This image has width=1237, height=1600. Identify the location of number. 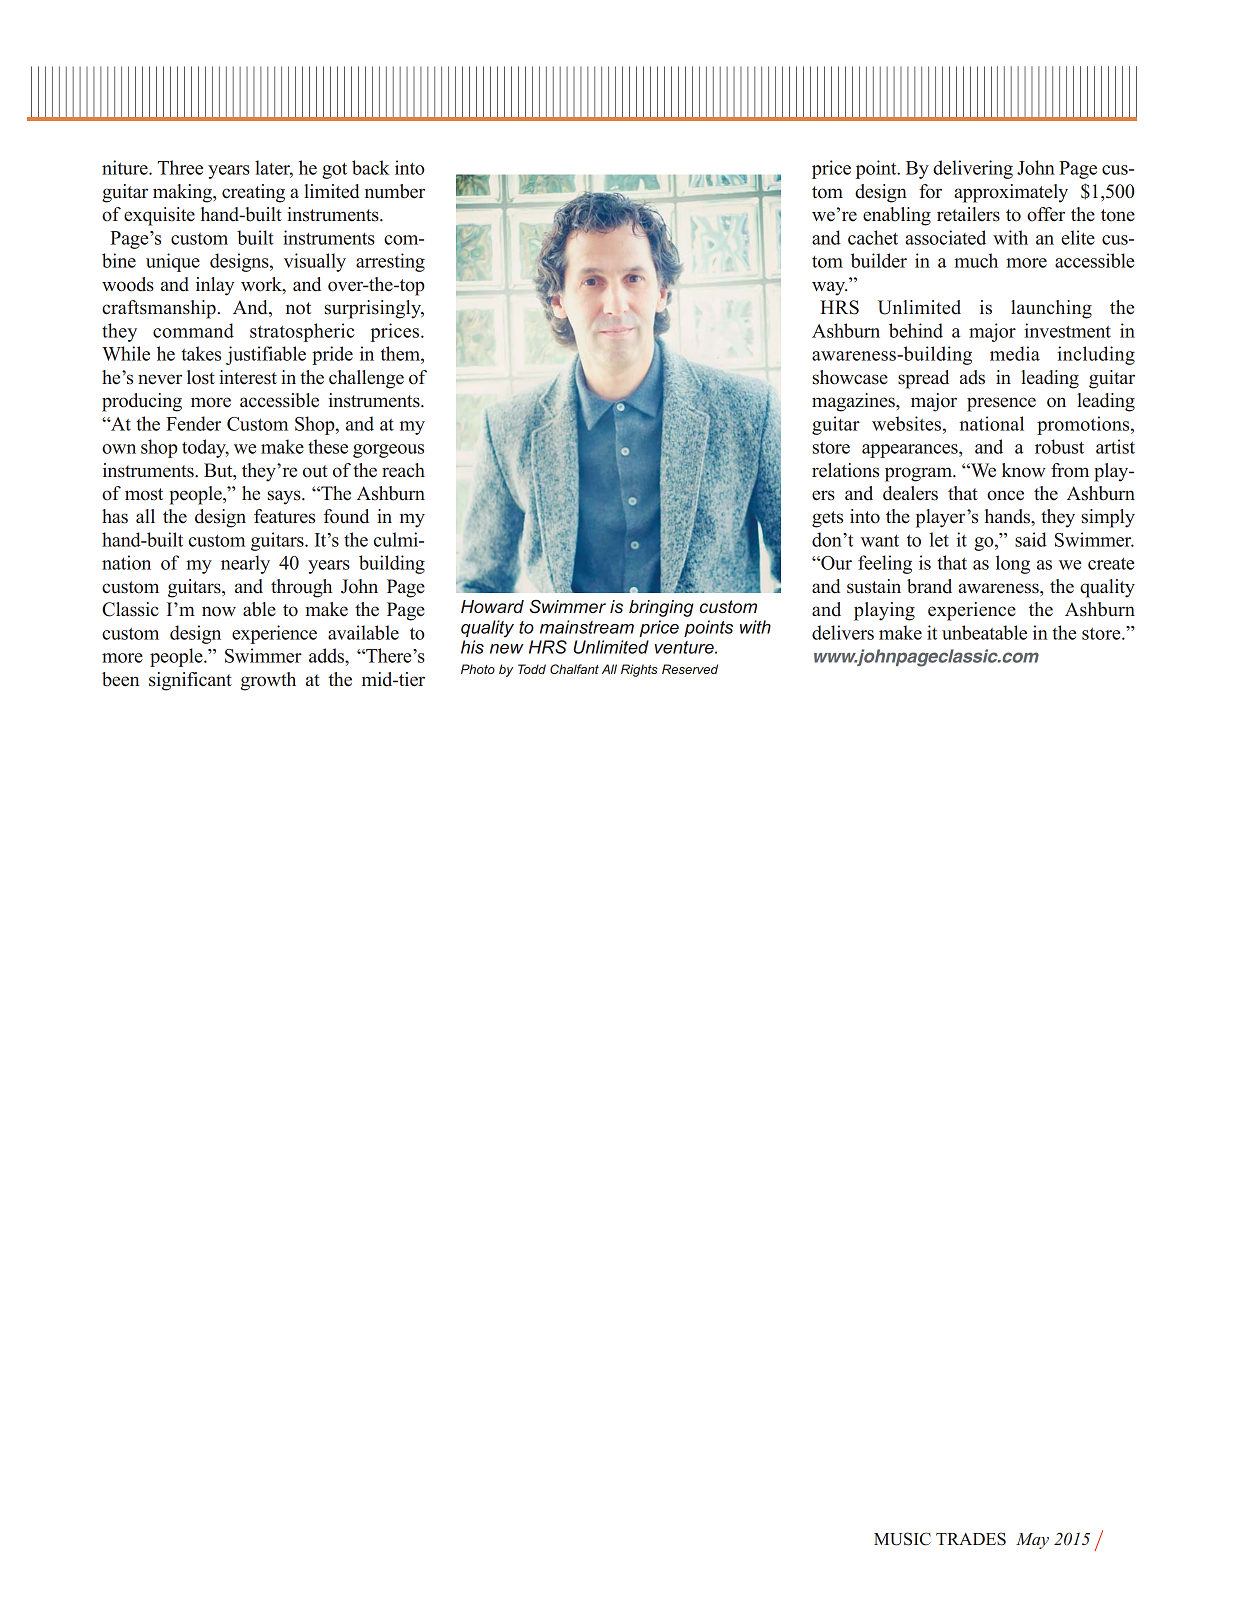
(395, 191).
